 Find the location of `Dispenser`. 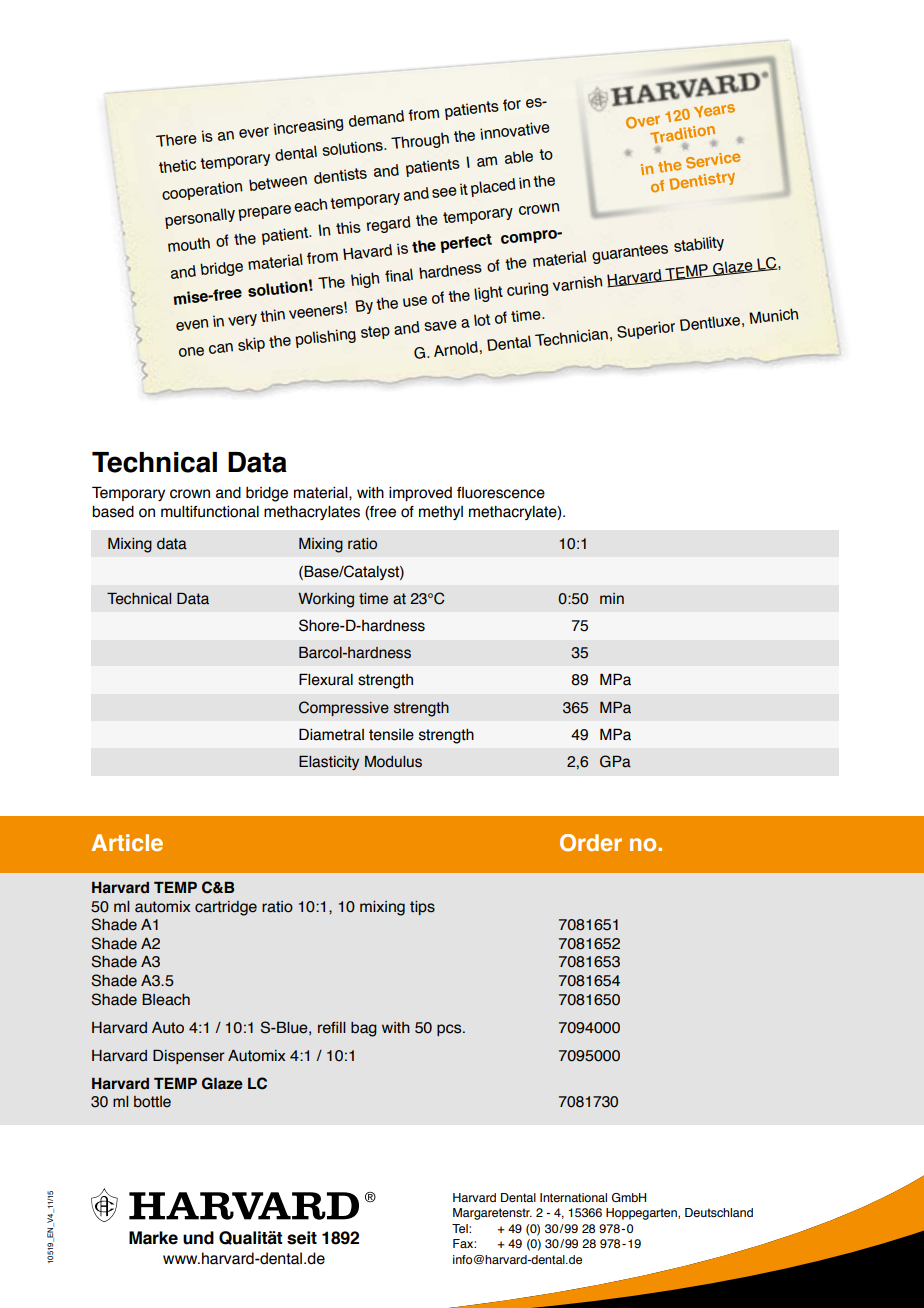

Dispenser is located at coordinates (189, 1057).
